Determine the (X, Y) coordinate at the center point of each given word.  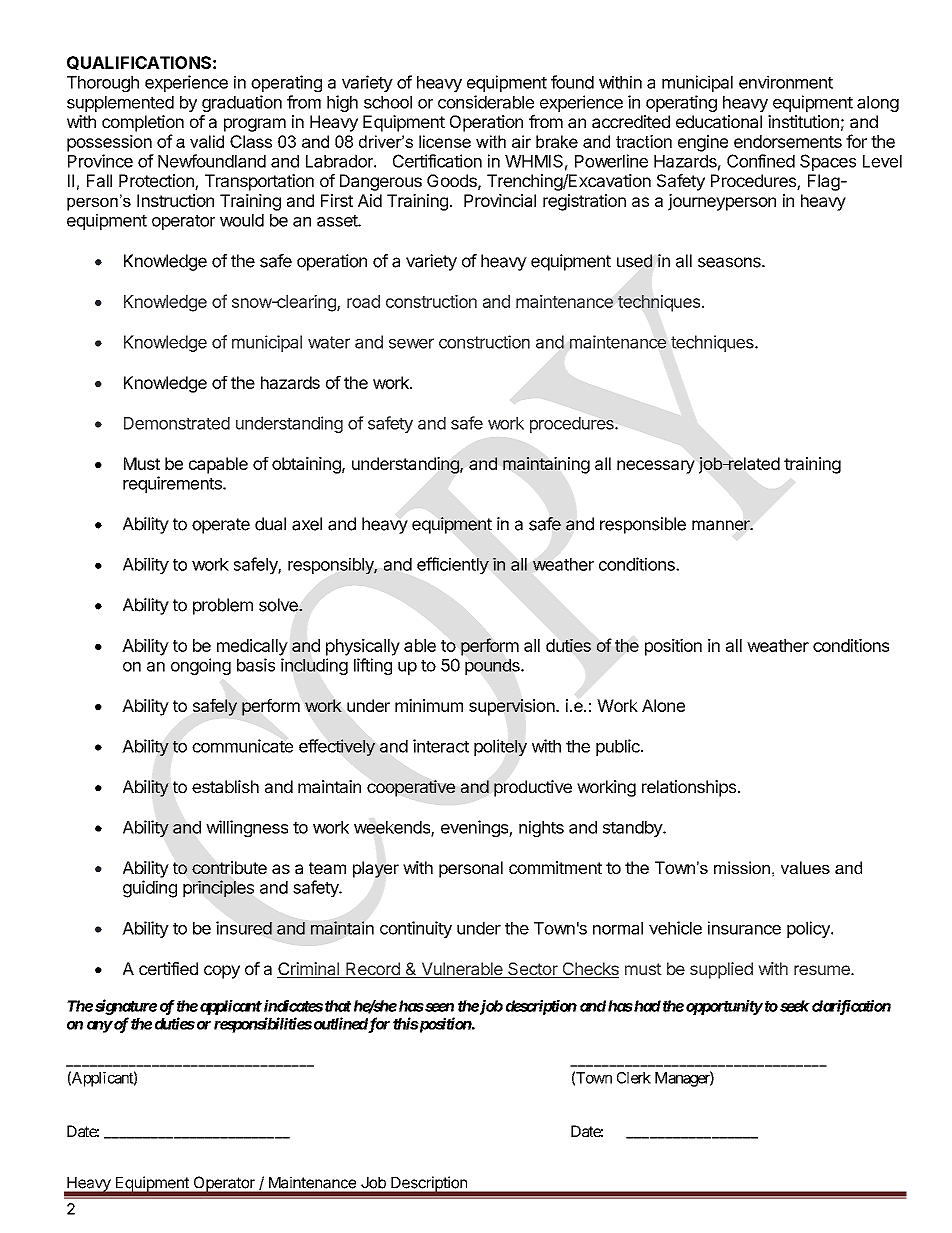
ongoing (201, 666)
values (805, 867)
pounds (493, 667)
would (242, 220)
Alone (663, 705)
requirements (173, 484)
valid (207, 141)
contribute (229, 867)
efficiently (453, 565)
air (521, 141)
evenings (475, 828)
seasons (730, 262)
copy (222, 972)
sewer (411, 343)
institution (803, 121)
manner (722, 525)
